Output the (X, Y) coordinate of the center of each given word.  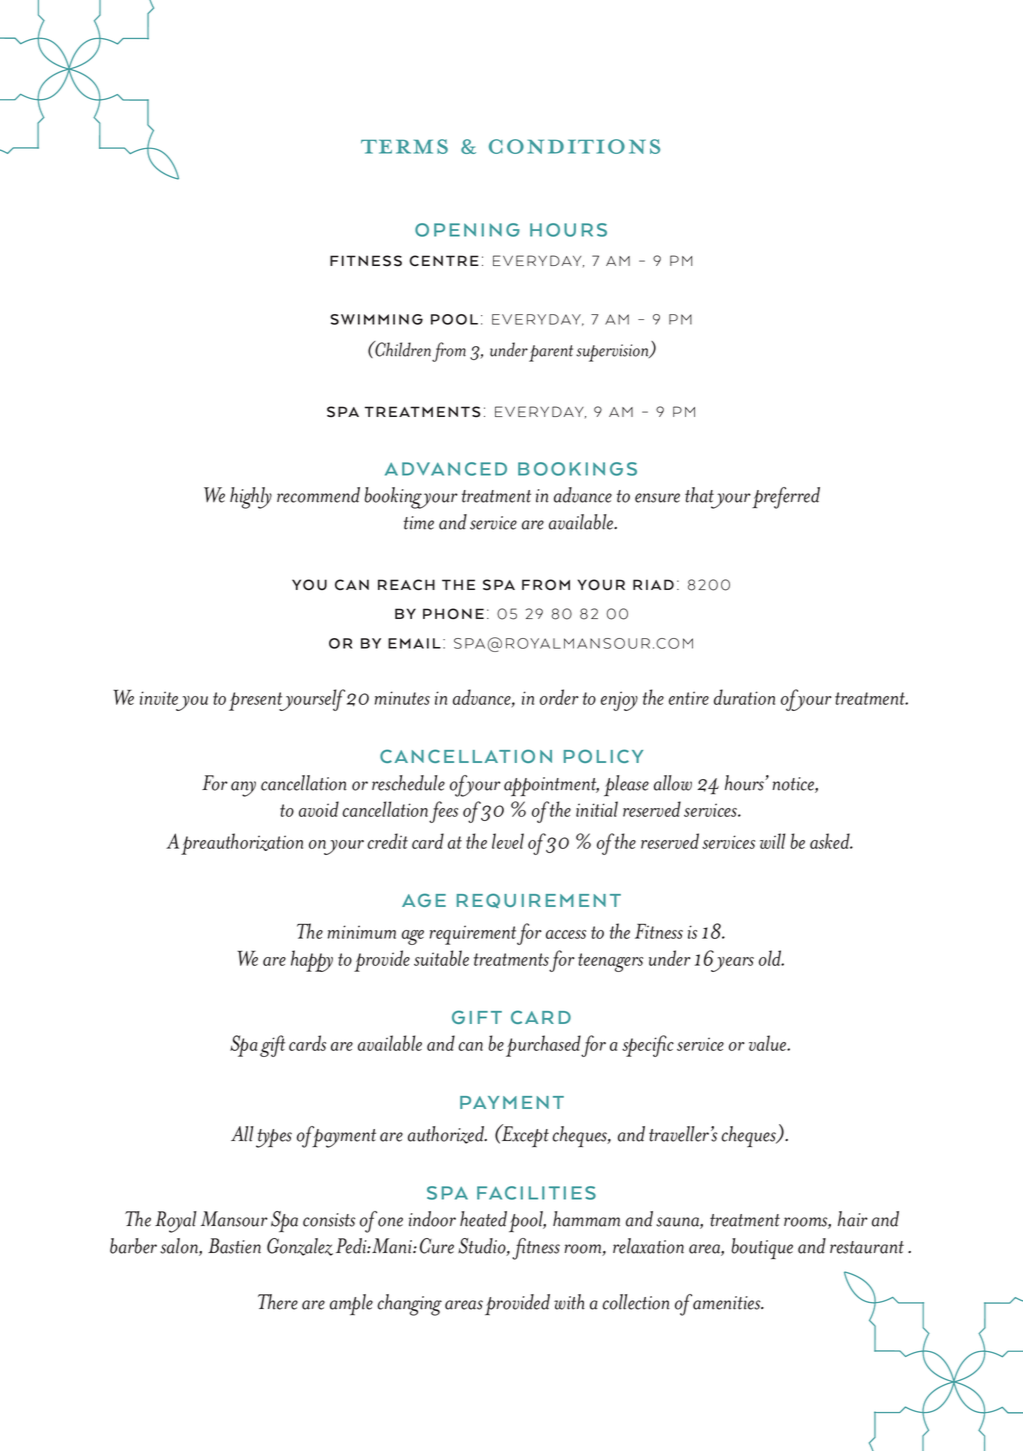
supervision (613, 353)
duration (744, 697)
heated (483, 1219)
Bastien (234, 1246)
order (559, 697)
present (257, 701)
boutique (762, 1249)
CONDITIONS (574, 146)
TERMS (404, 146)
